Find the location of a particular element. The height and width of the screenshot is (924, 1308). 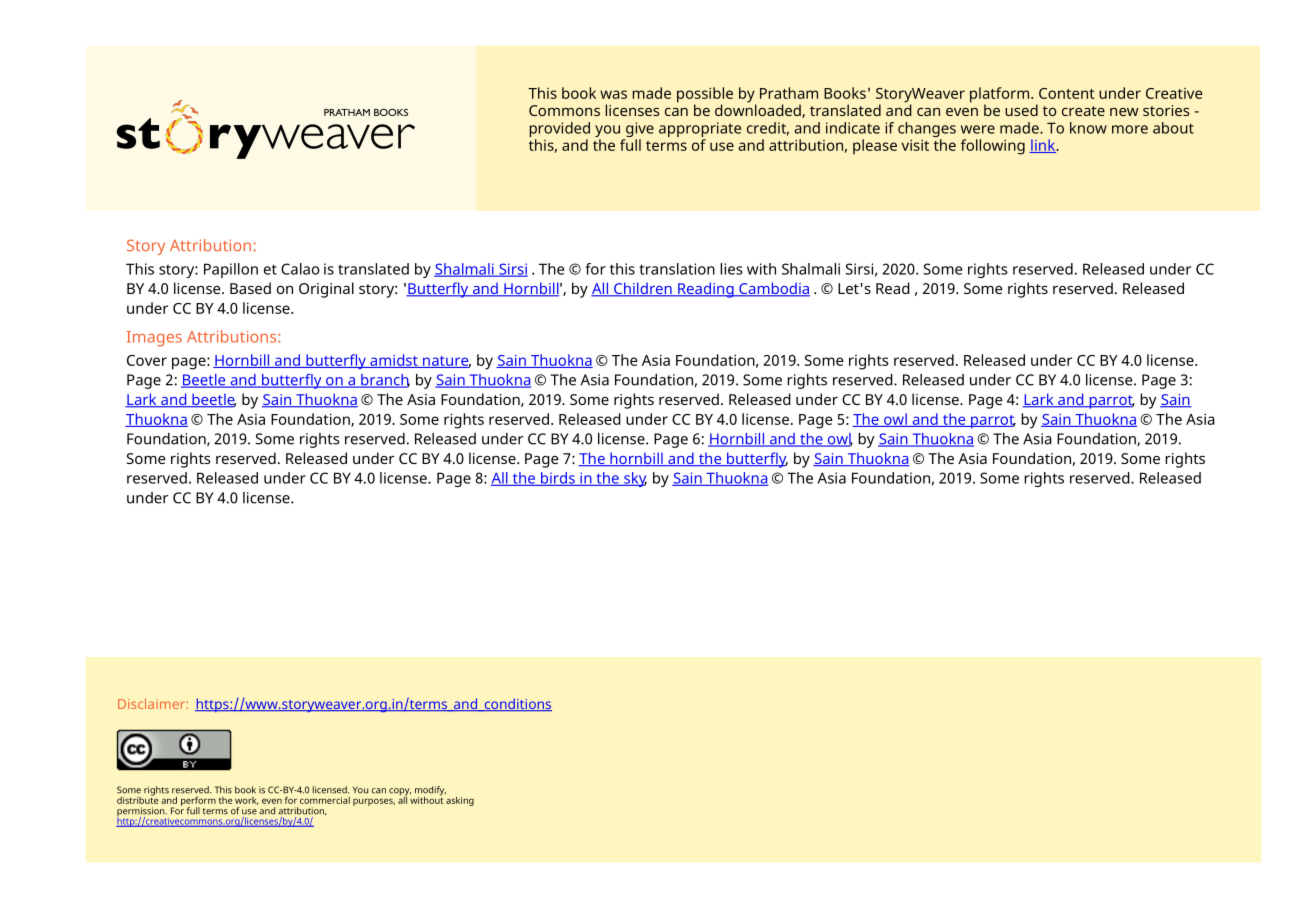

used is located at coordinates (1021, 110).
